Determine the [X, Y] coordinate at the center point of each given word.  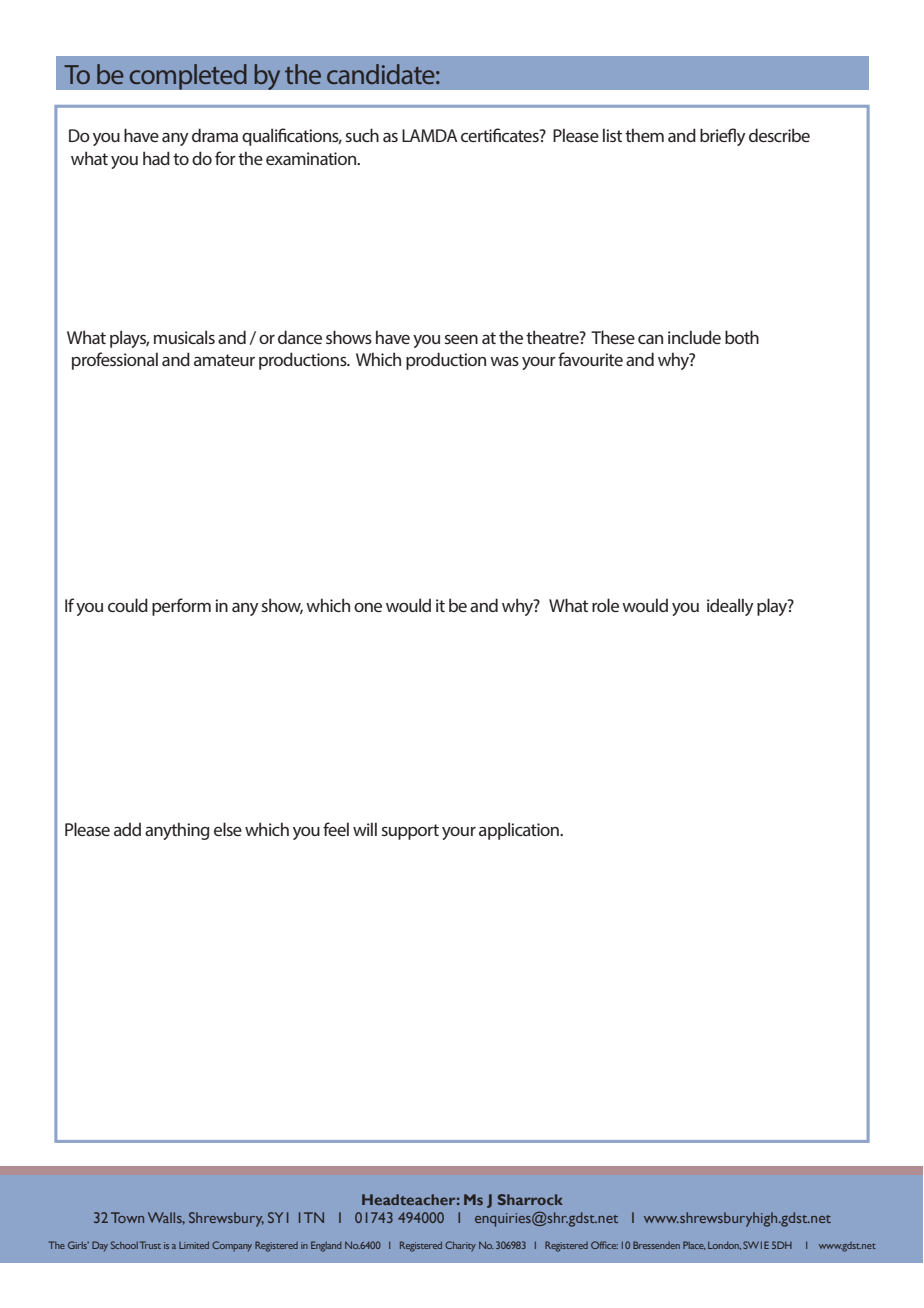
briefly [723, 137]
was [504, 361]
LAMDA [430, 135]
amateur [224, 360]
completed [188, 77]
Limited [194, 1245]
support [410, 832]
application [520, 831]
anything [177, 831]
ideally [730, 607]
